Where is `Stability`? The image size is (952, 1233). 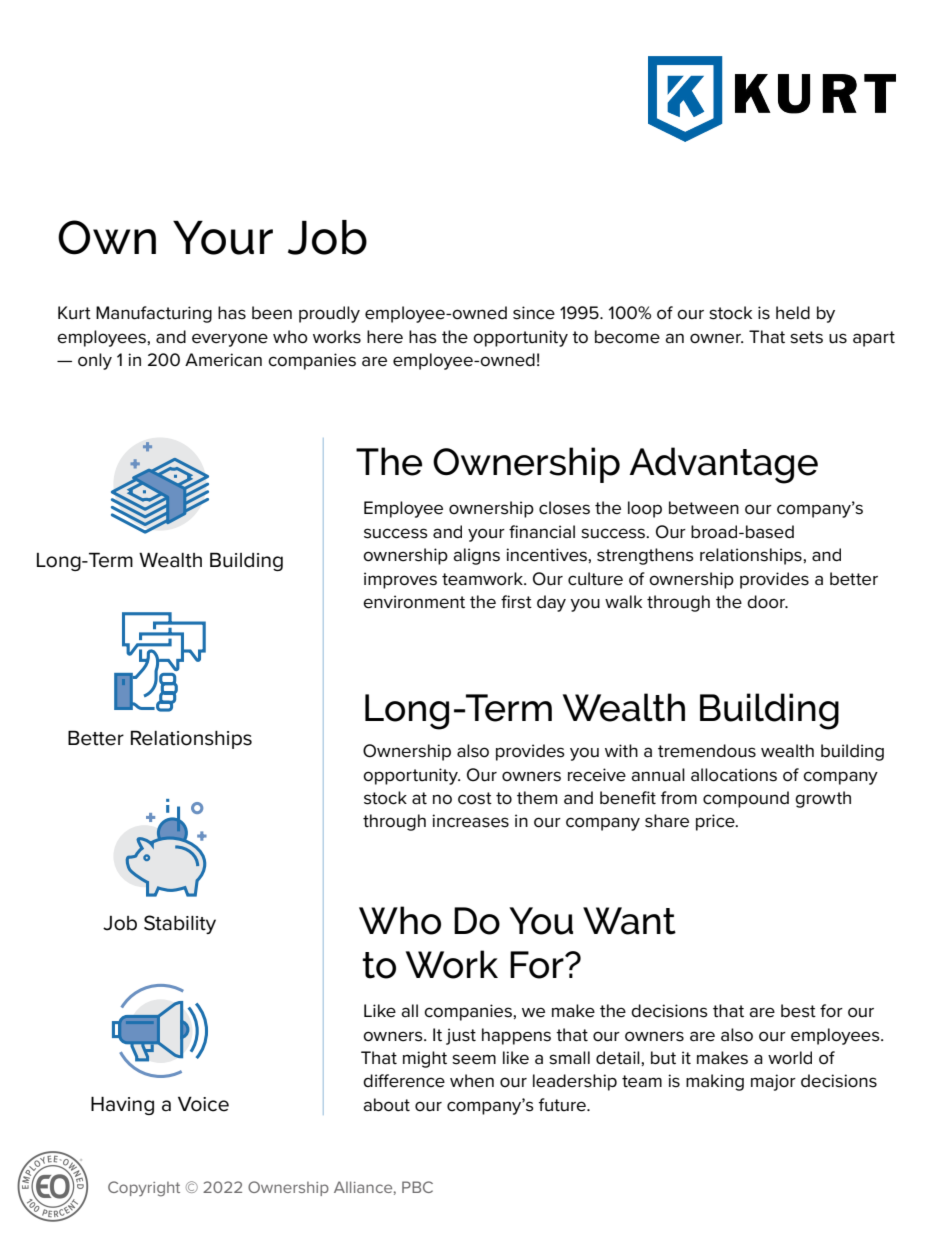 Stability is located at coordinates (180, 924).
